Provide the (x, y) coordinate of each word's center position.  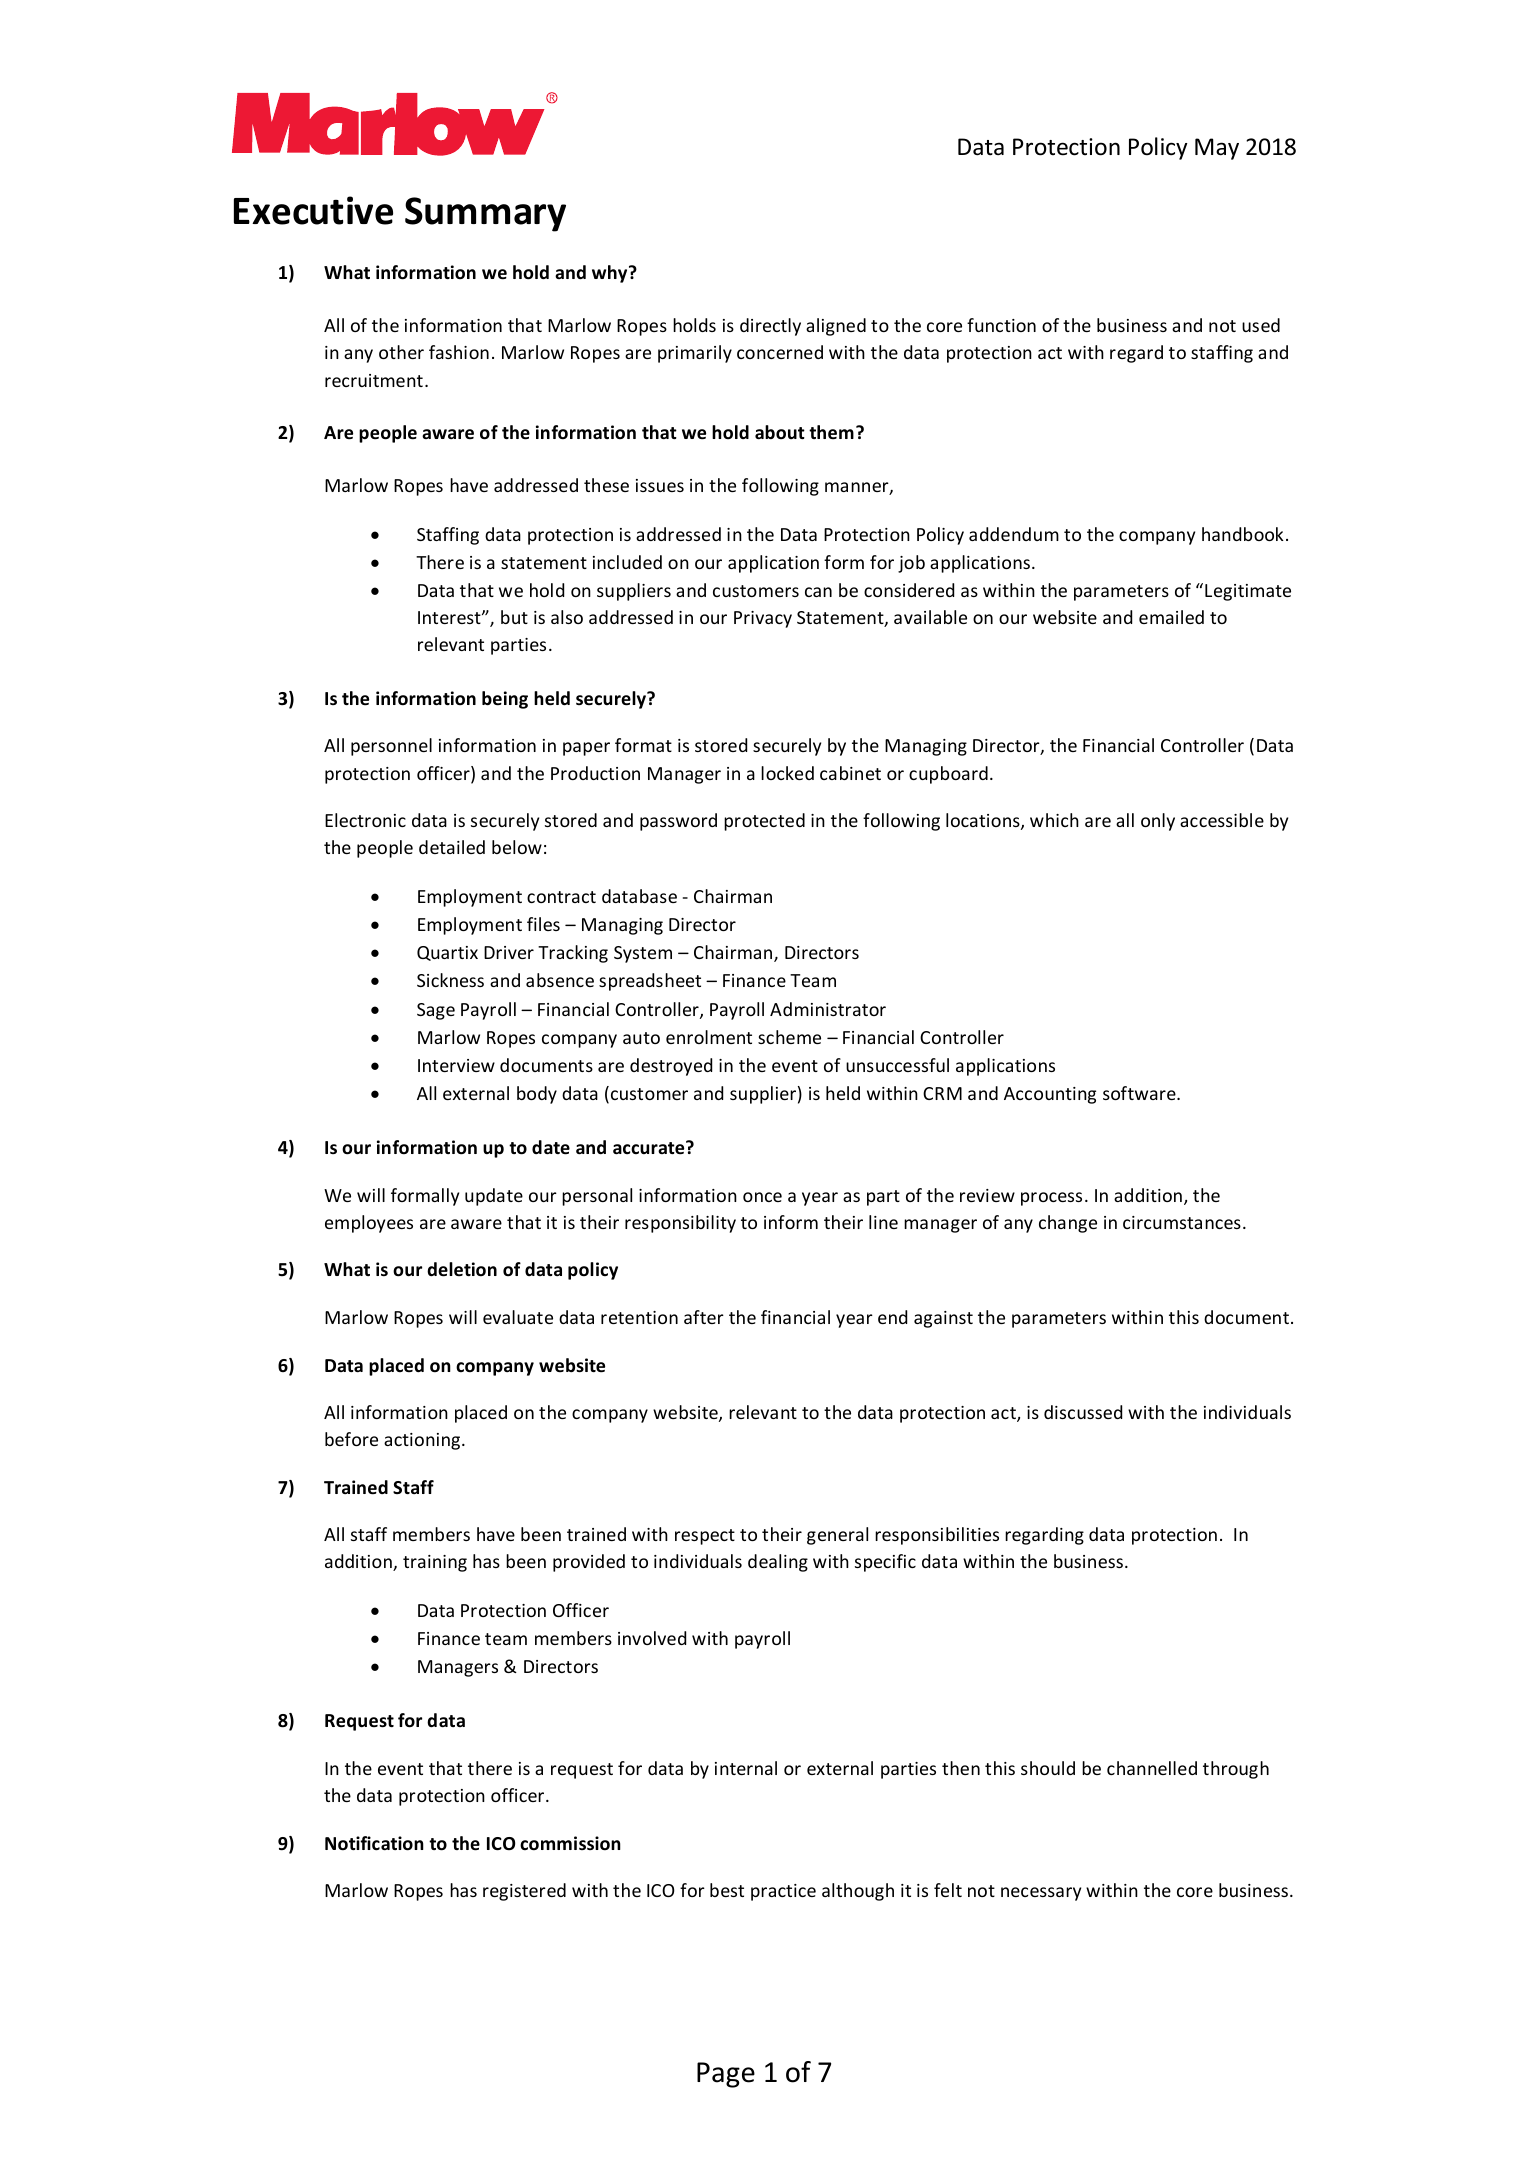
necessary (1041, 1894)
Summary (485, 214)
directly (770, 327)
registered (524, 1892)
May (1217, 149)
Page (726, 2075)
